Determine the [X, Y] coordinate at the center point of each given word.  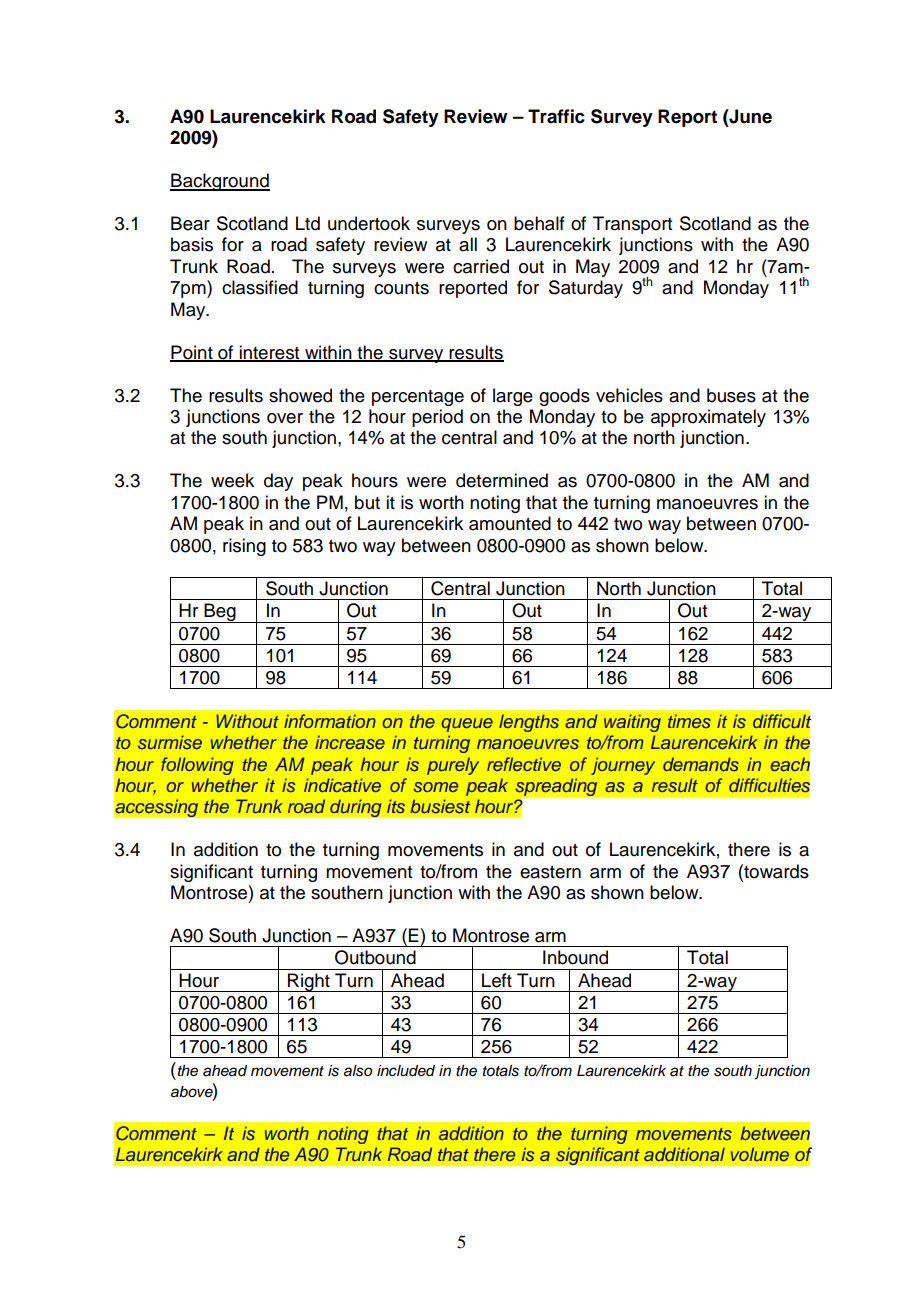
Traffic [556, 116]
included [406, 1071]
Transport [632, 225]
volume [760, 1154]
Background [220, 182]
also [358, 1071]
